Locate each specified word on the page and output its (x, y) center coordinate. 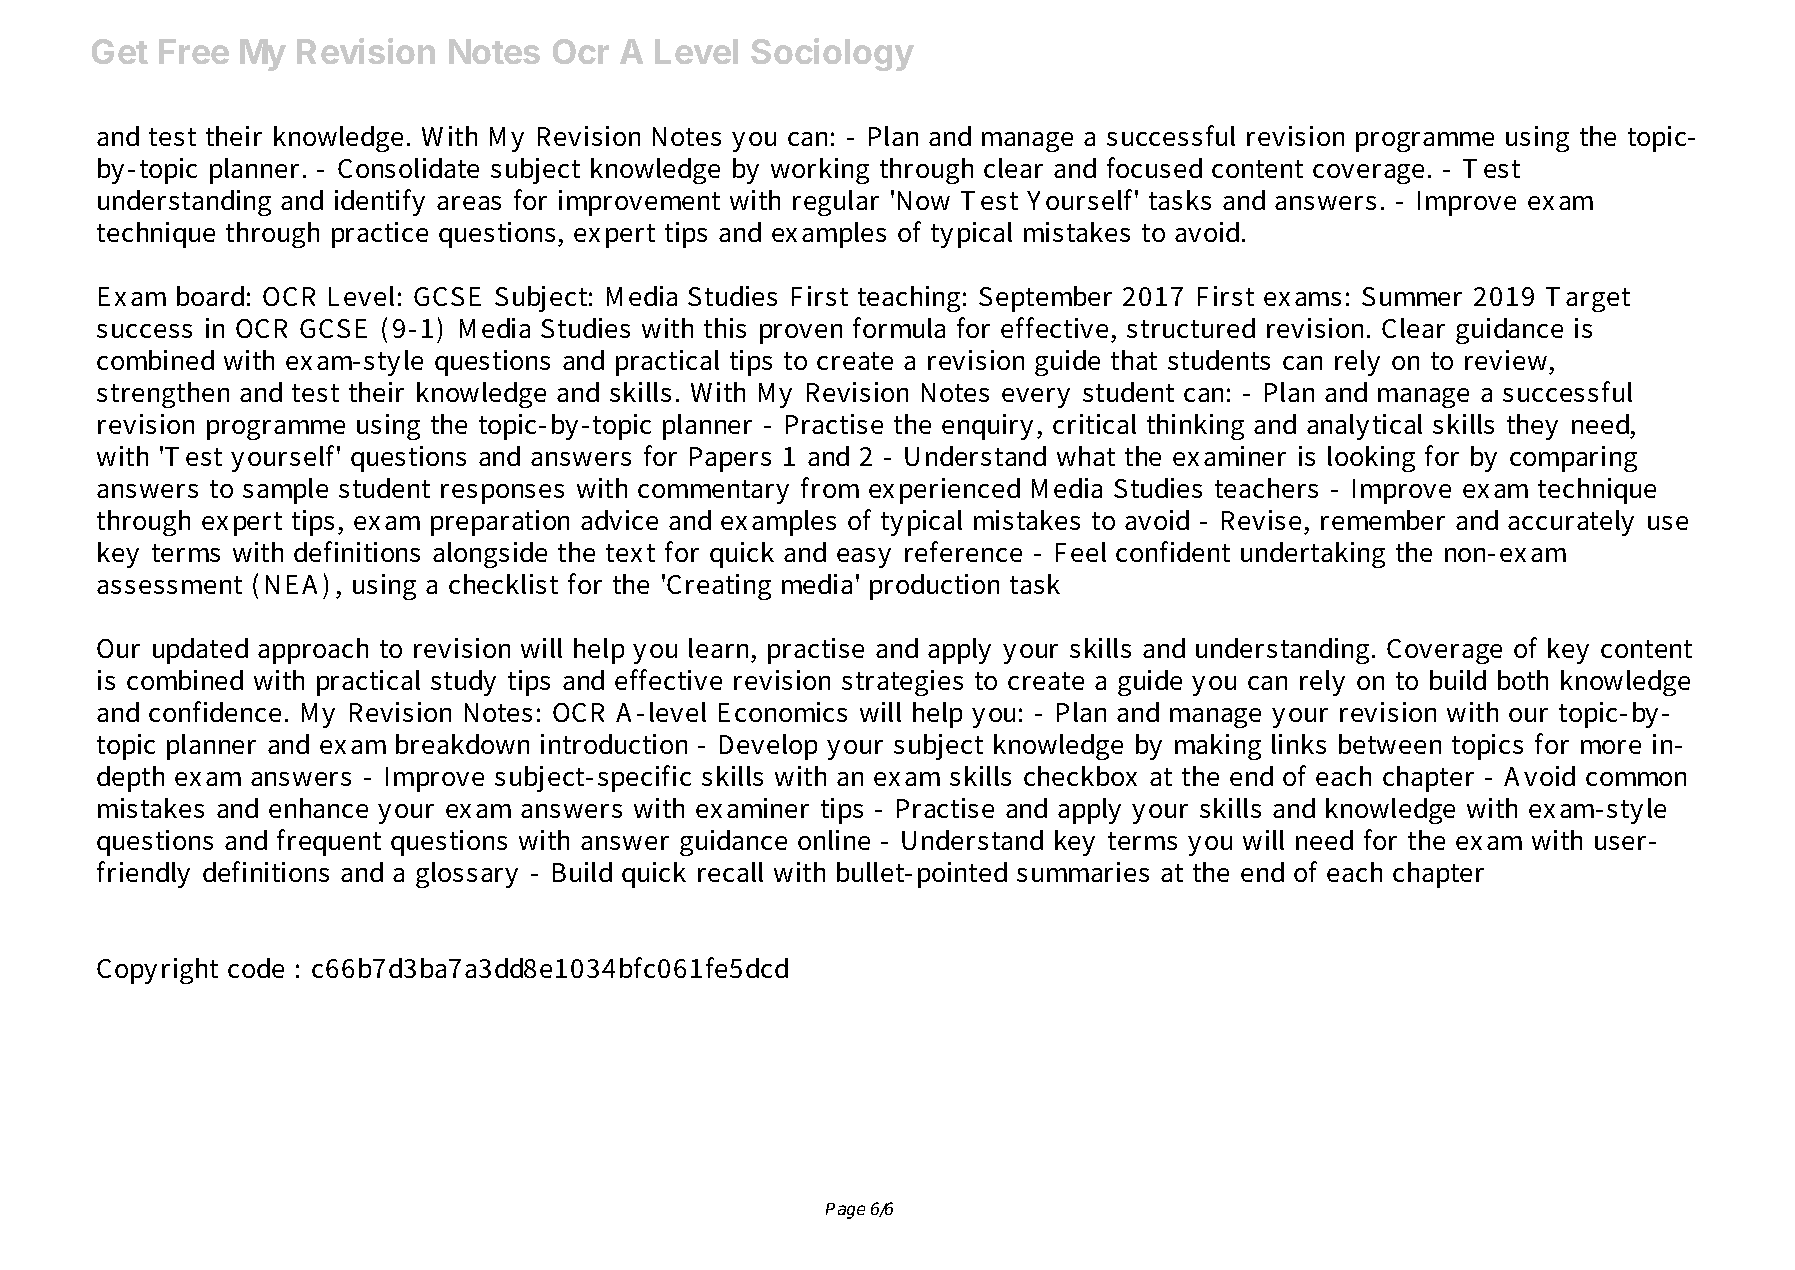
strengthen (163, 395)
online (834, 840)
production (934, 587)
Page (845, 1211)
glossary (467, 875)
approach (313, 651)
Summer (1412, 296)
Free (194, 51)
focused (1154, 167)
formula (899, 327)
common (1636, 779)
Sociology (832, 54)
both (1523, 680)
